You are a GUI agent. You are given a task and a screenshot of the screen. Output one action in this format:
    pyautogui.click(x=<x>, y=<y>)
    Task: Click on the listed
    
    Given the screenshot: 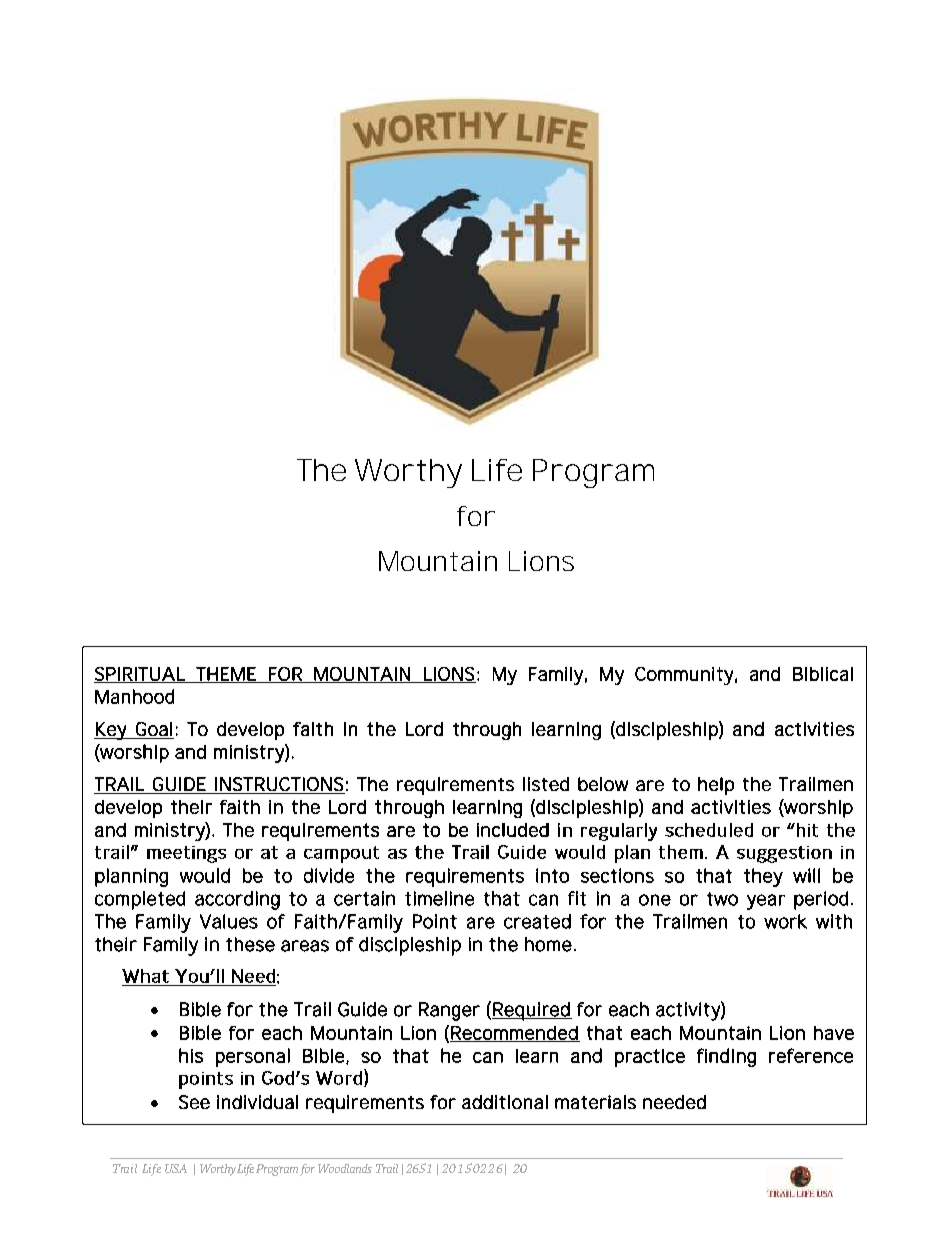 What is the action you would take?
    pyautogui.click(x=546, y=784)
